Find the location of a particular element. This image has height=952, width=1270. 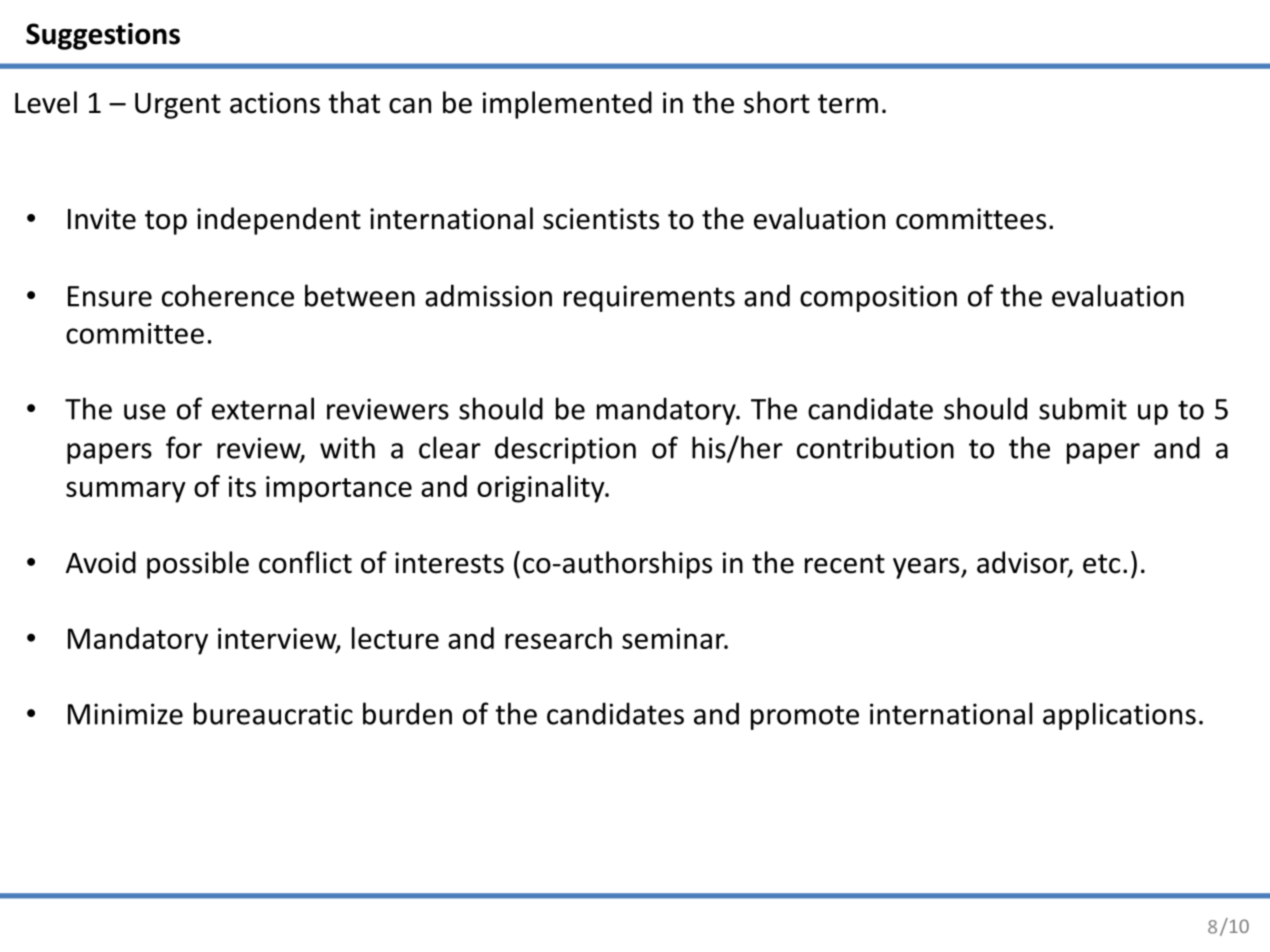

scientists is located at coordinates (601, 219).
